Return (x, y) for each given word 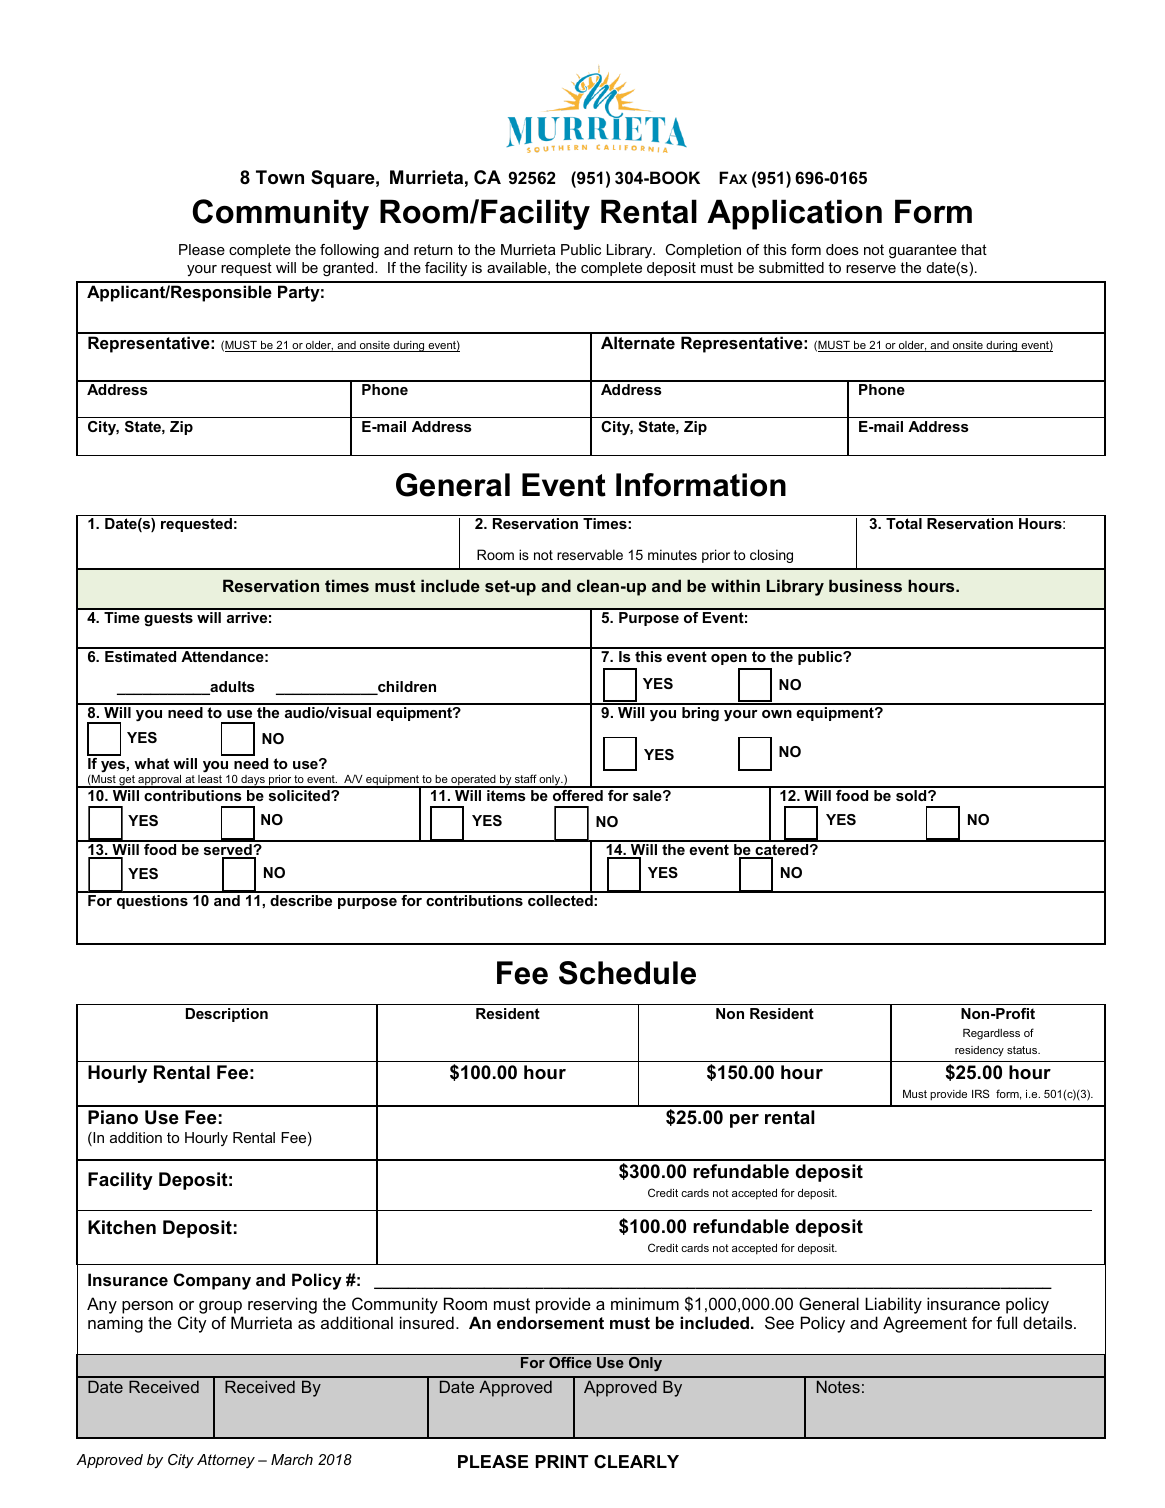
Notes (838, 1386)
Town (280, 177)
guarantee (923, 251)
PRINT (562, 1461)
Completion (703, 251)
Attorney (226, 1461)
